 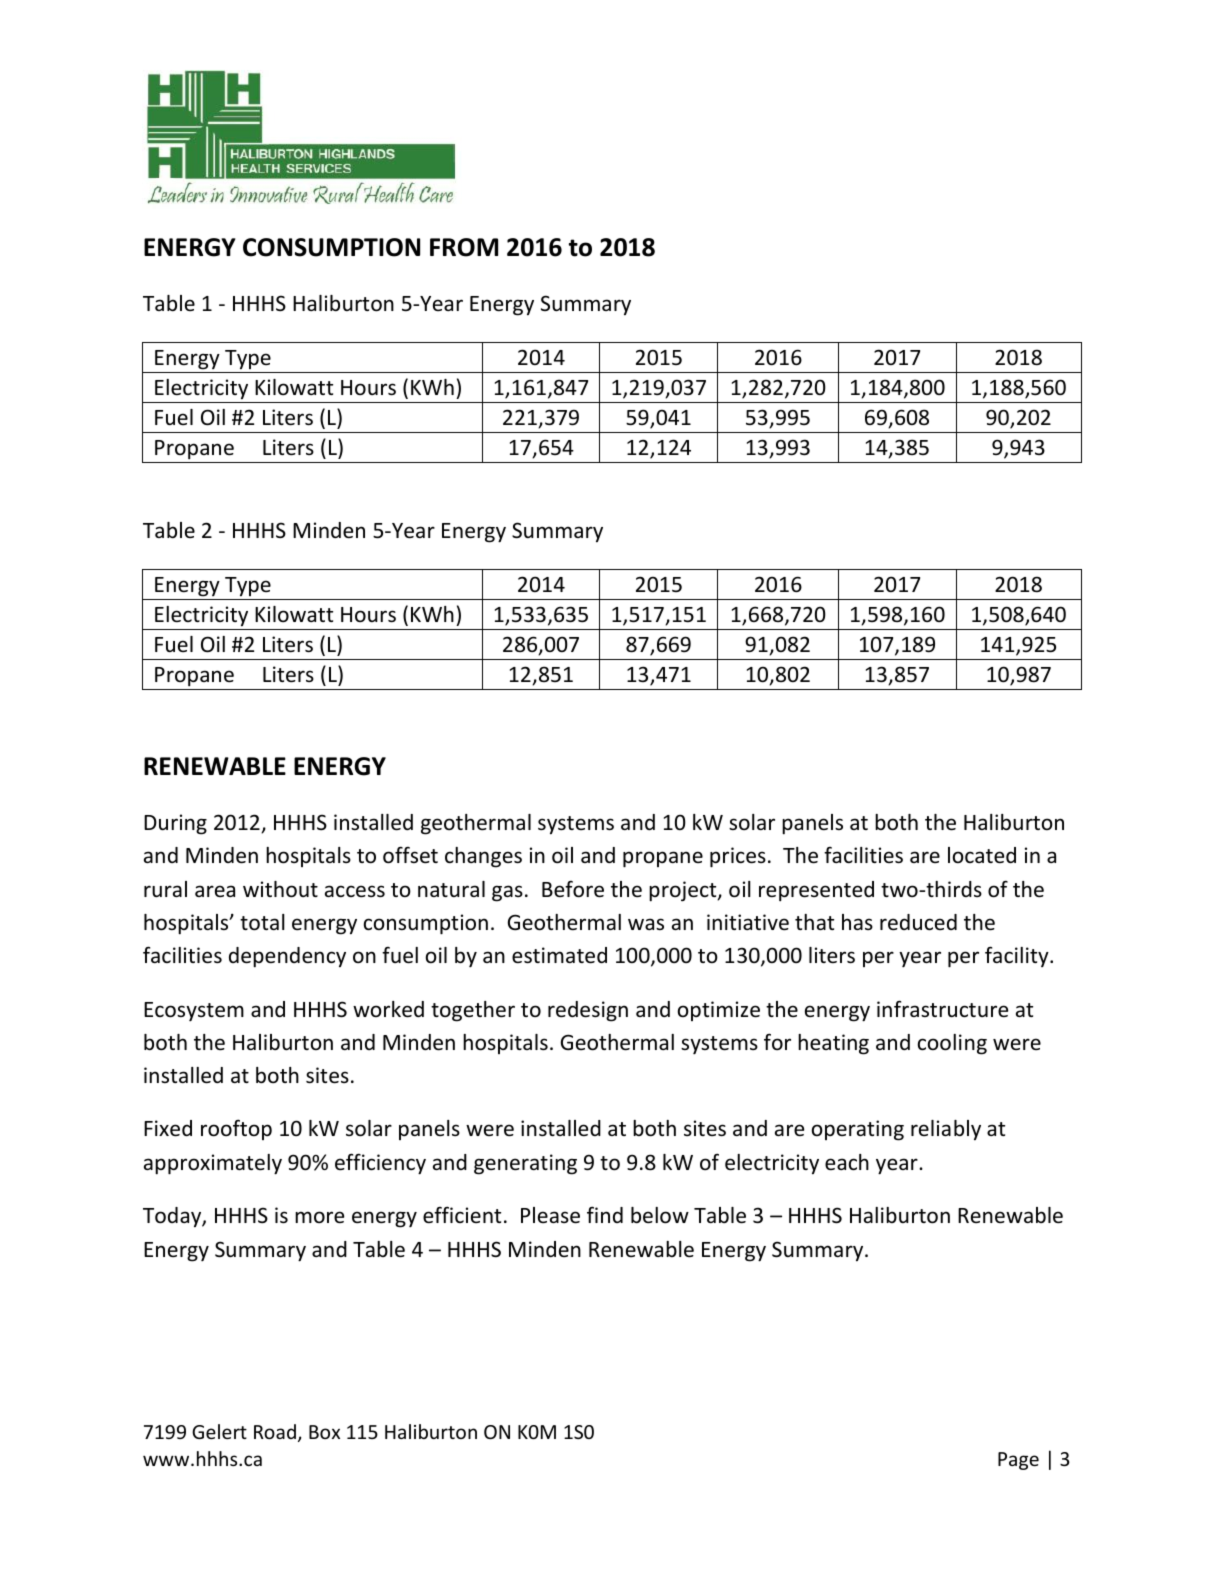 What do you see at coordinates (275, 1431) in the screenshot?
I see `Road` at bounding box center [275, 1431].
